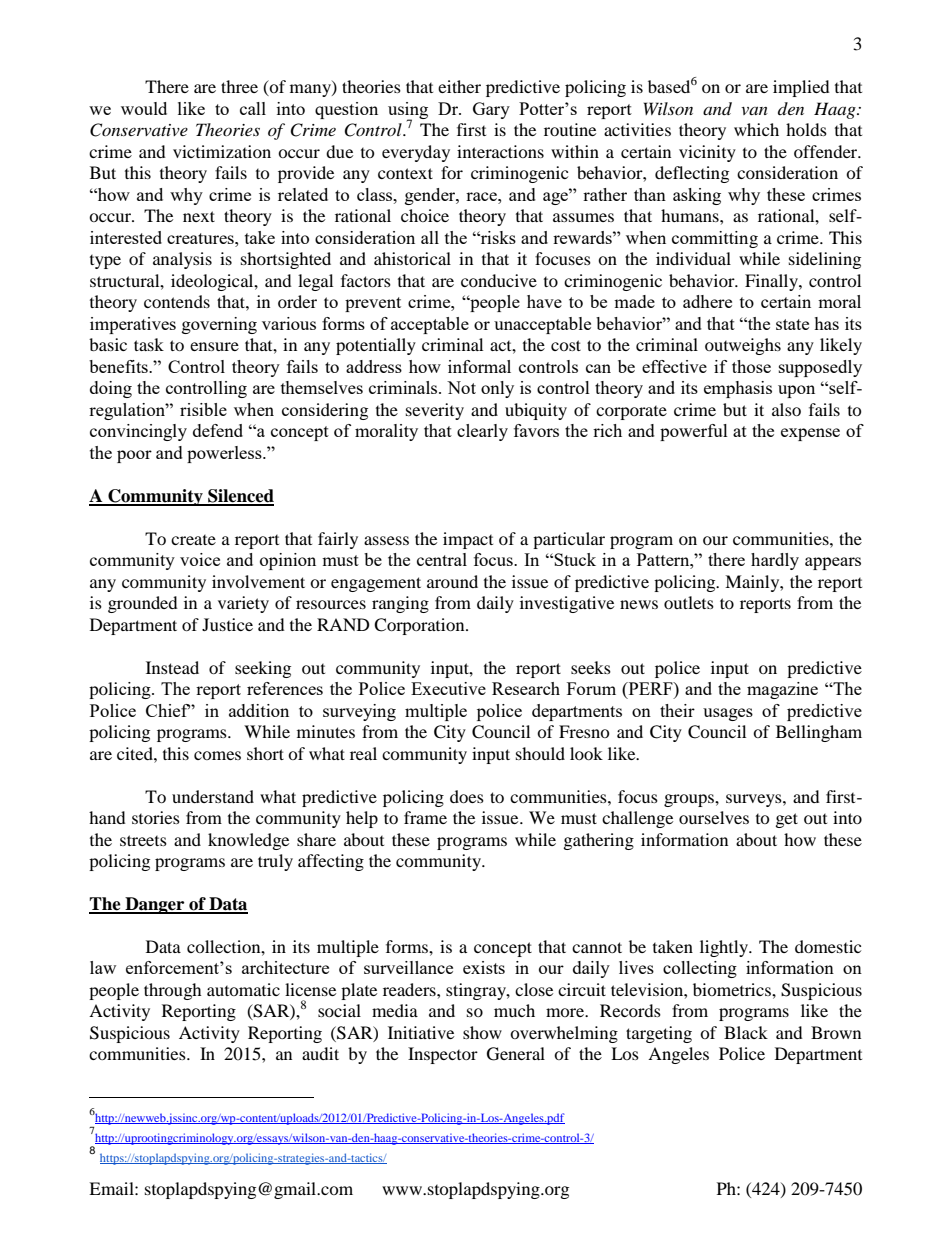 The width and height of the image is (952, 1233). Describe the element at coordinates (746, 1032) in the image. I see `Black` at that location.
